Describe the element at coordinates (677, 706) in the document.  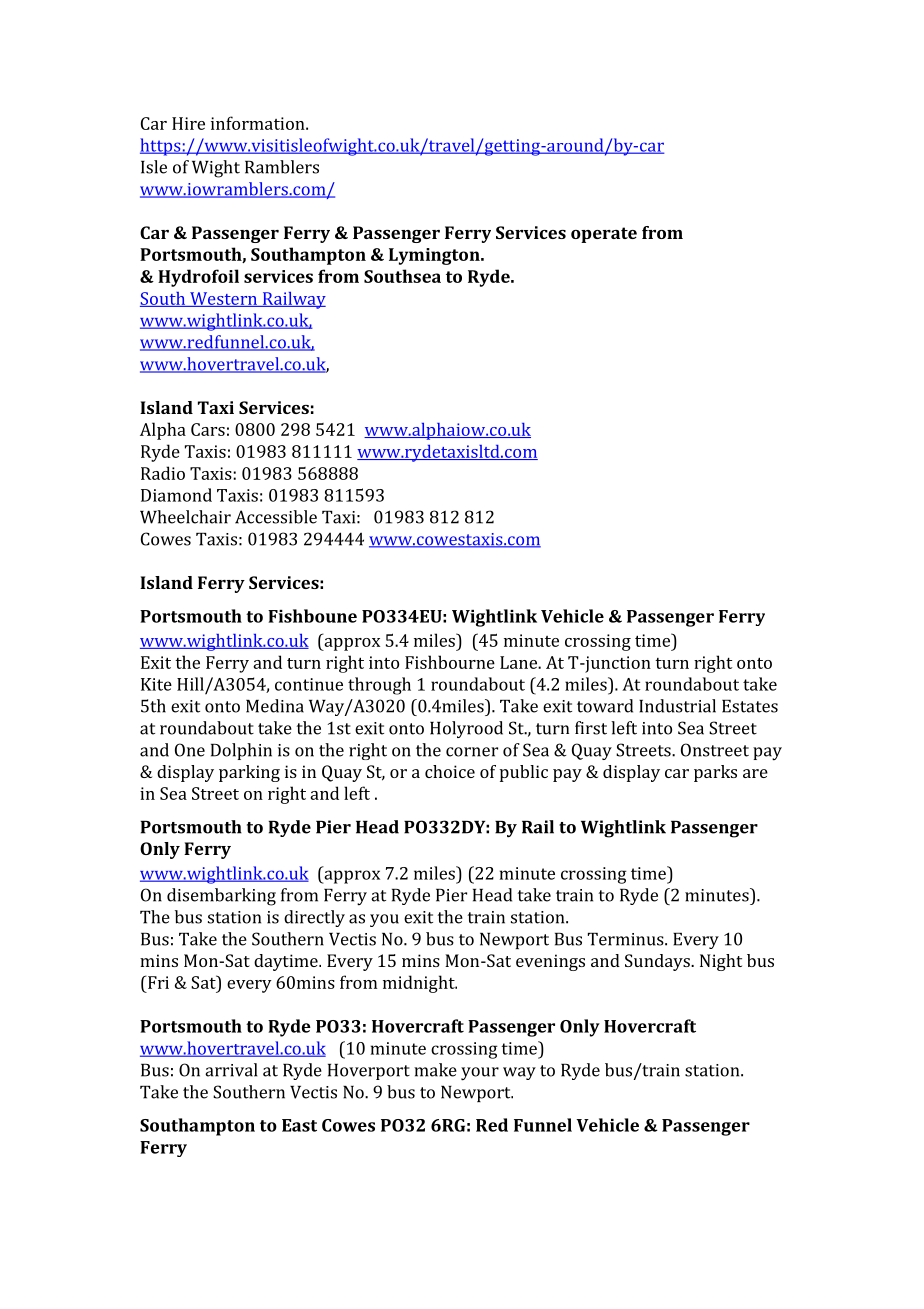
I see `Industrial` at that location.
